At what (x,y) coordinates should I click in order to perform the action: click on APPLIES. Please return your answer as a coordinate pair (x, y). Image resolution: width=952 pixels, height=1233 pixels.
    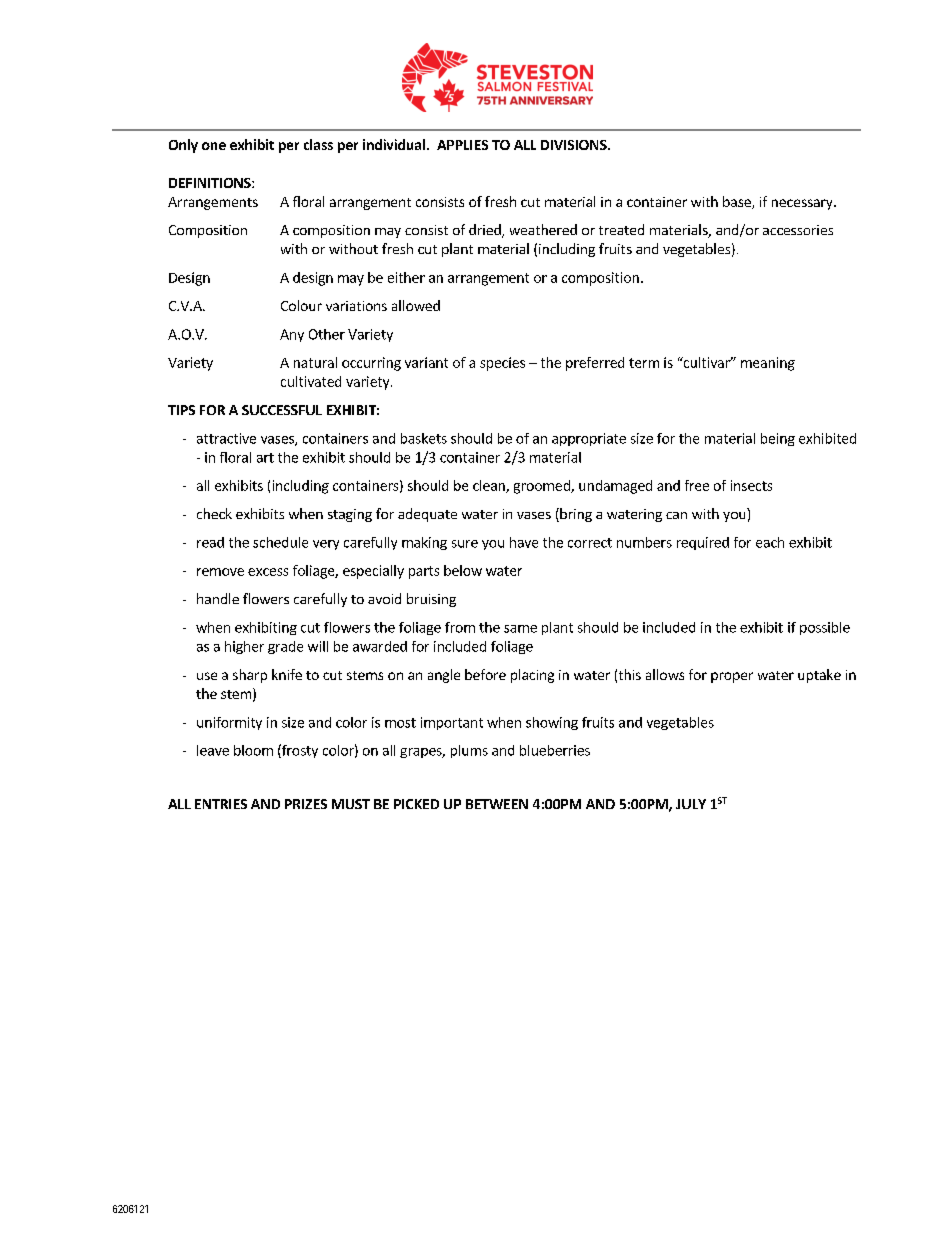
    Looking at the image, I should click on (462, 145).
